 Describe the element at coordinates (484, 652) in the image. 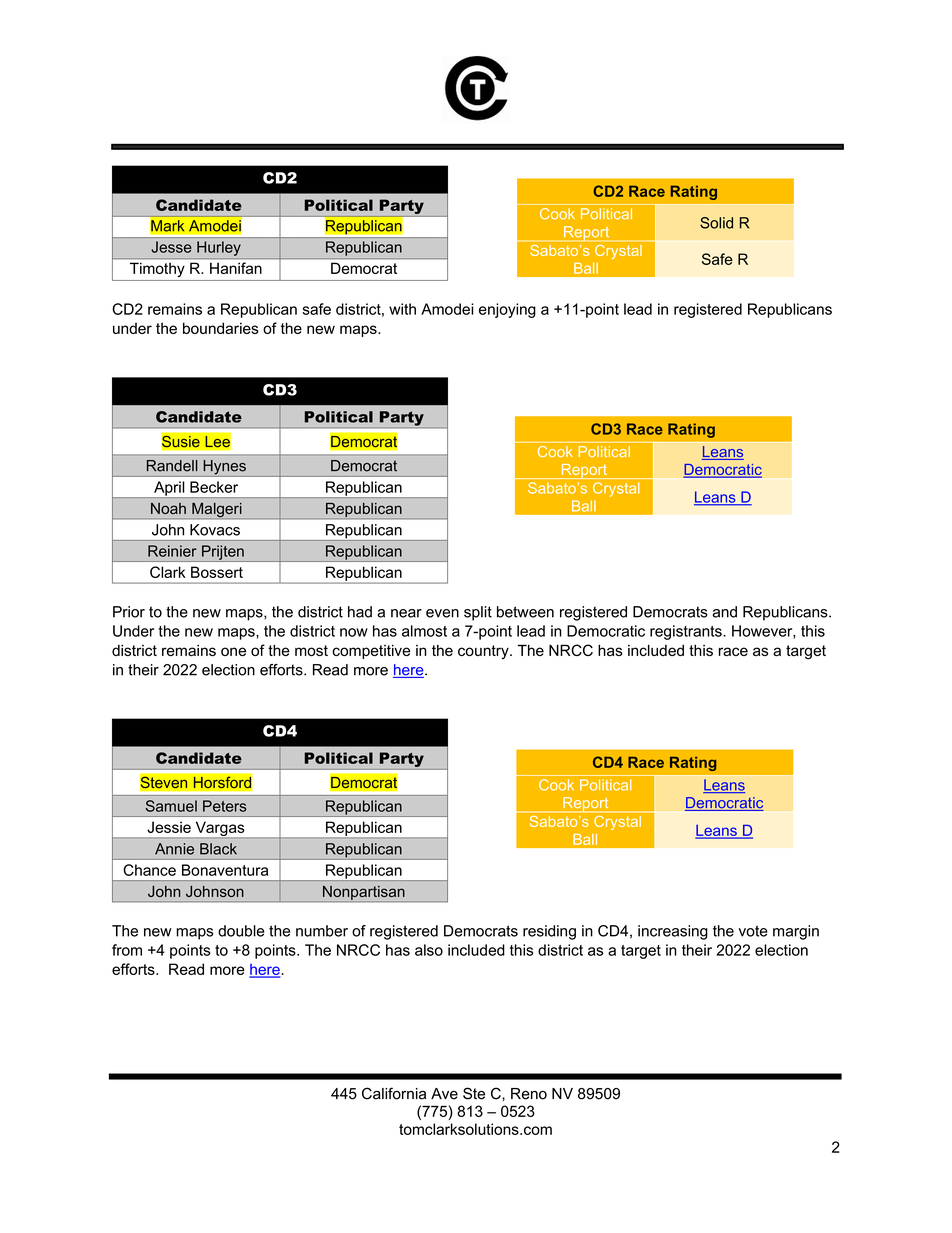

I see `country` at that location.
